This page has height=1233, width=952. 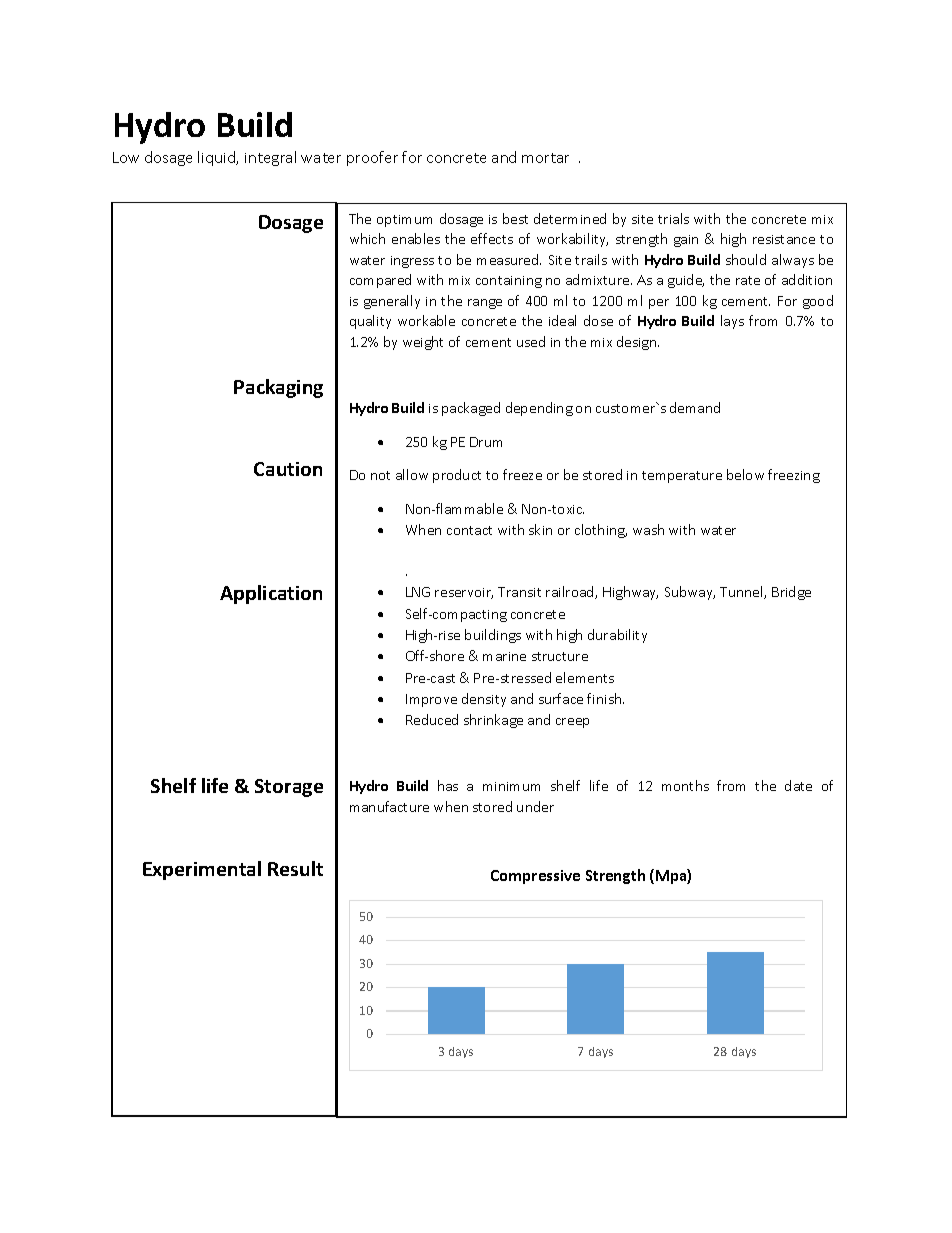 I want to click on Compressive, so click(x=535, y=877).
